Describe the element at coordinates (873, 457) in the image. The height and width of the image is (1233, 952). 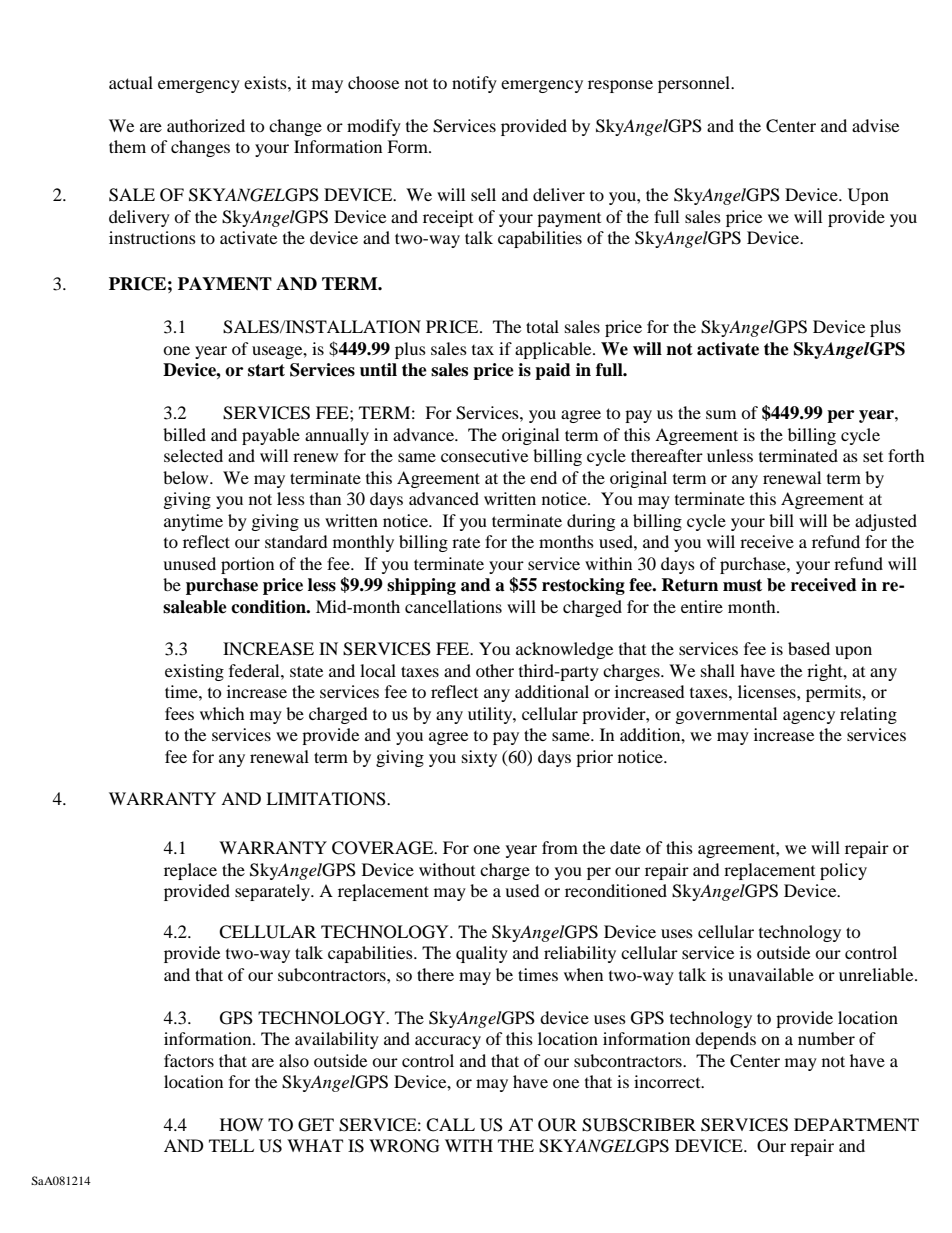
I see `set` at that location.
